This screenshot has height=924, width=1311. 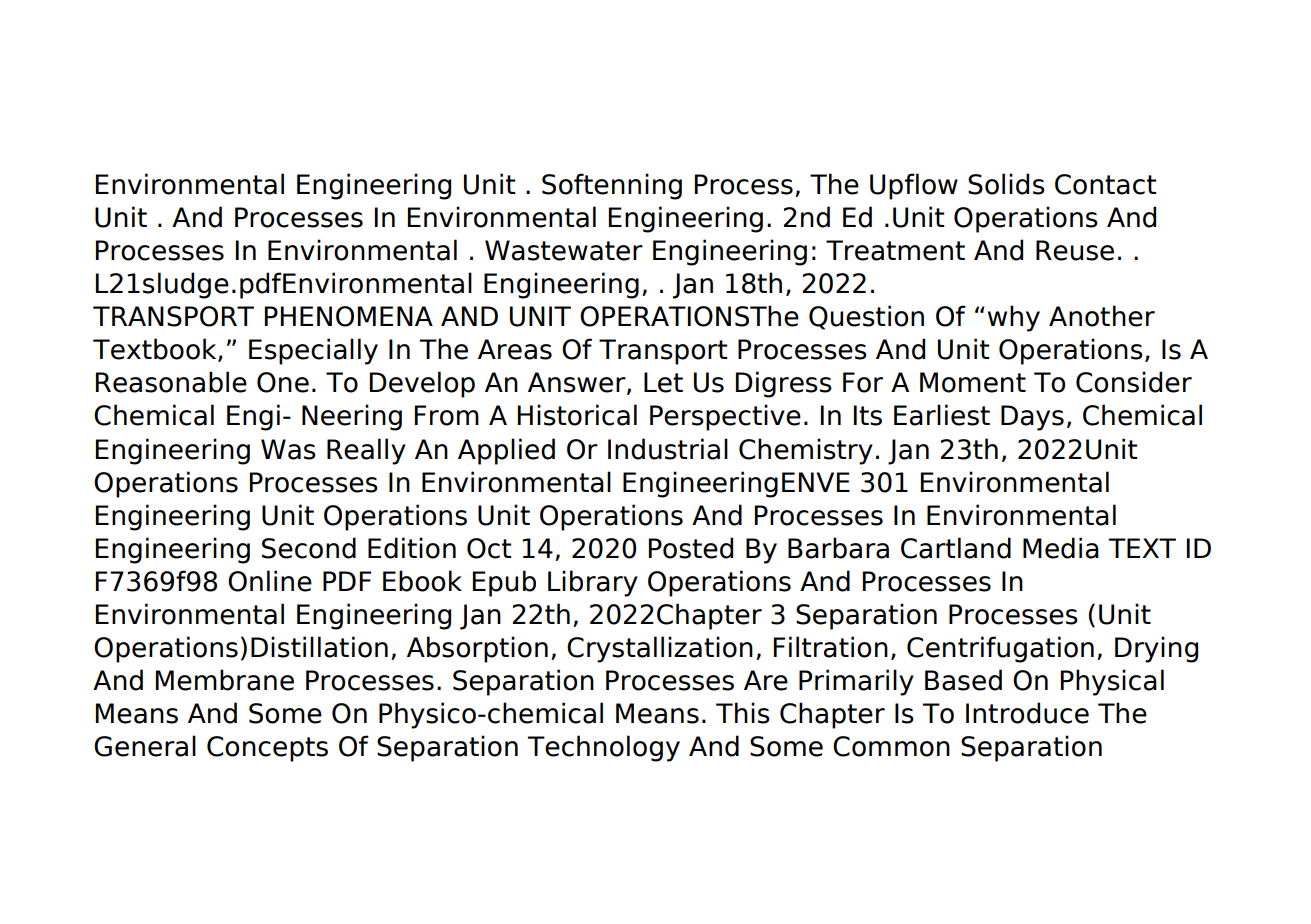 What do you see at coordinates (270, 581) in the screenshot?
I see `Online` at bounding box center [270, 581].
